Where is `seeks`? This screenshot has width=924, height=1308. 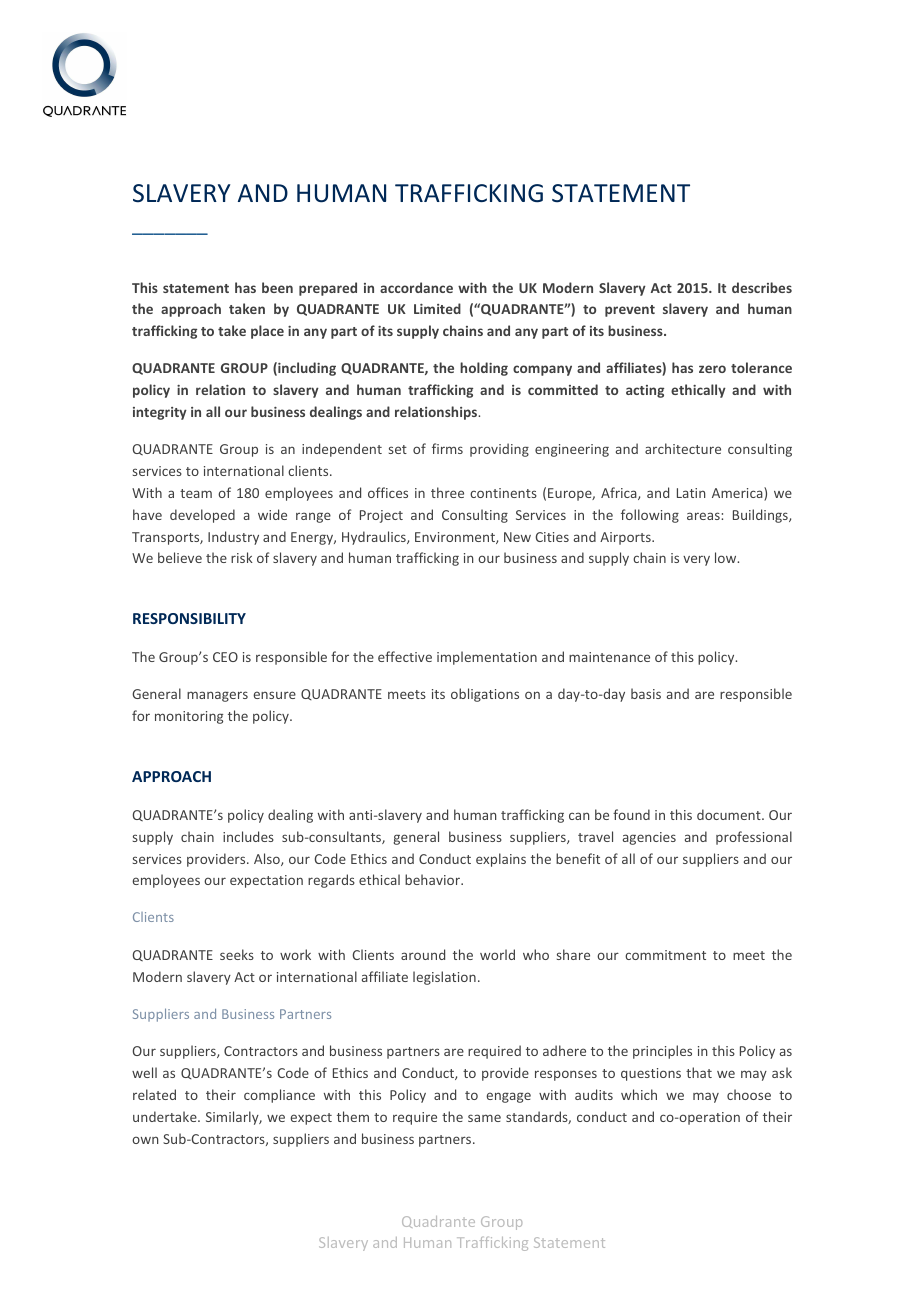
seeks is located at coordinates (237, 954).
